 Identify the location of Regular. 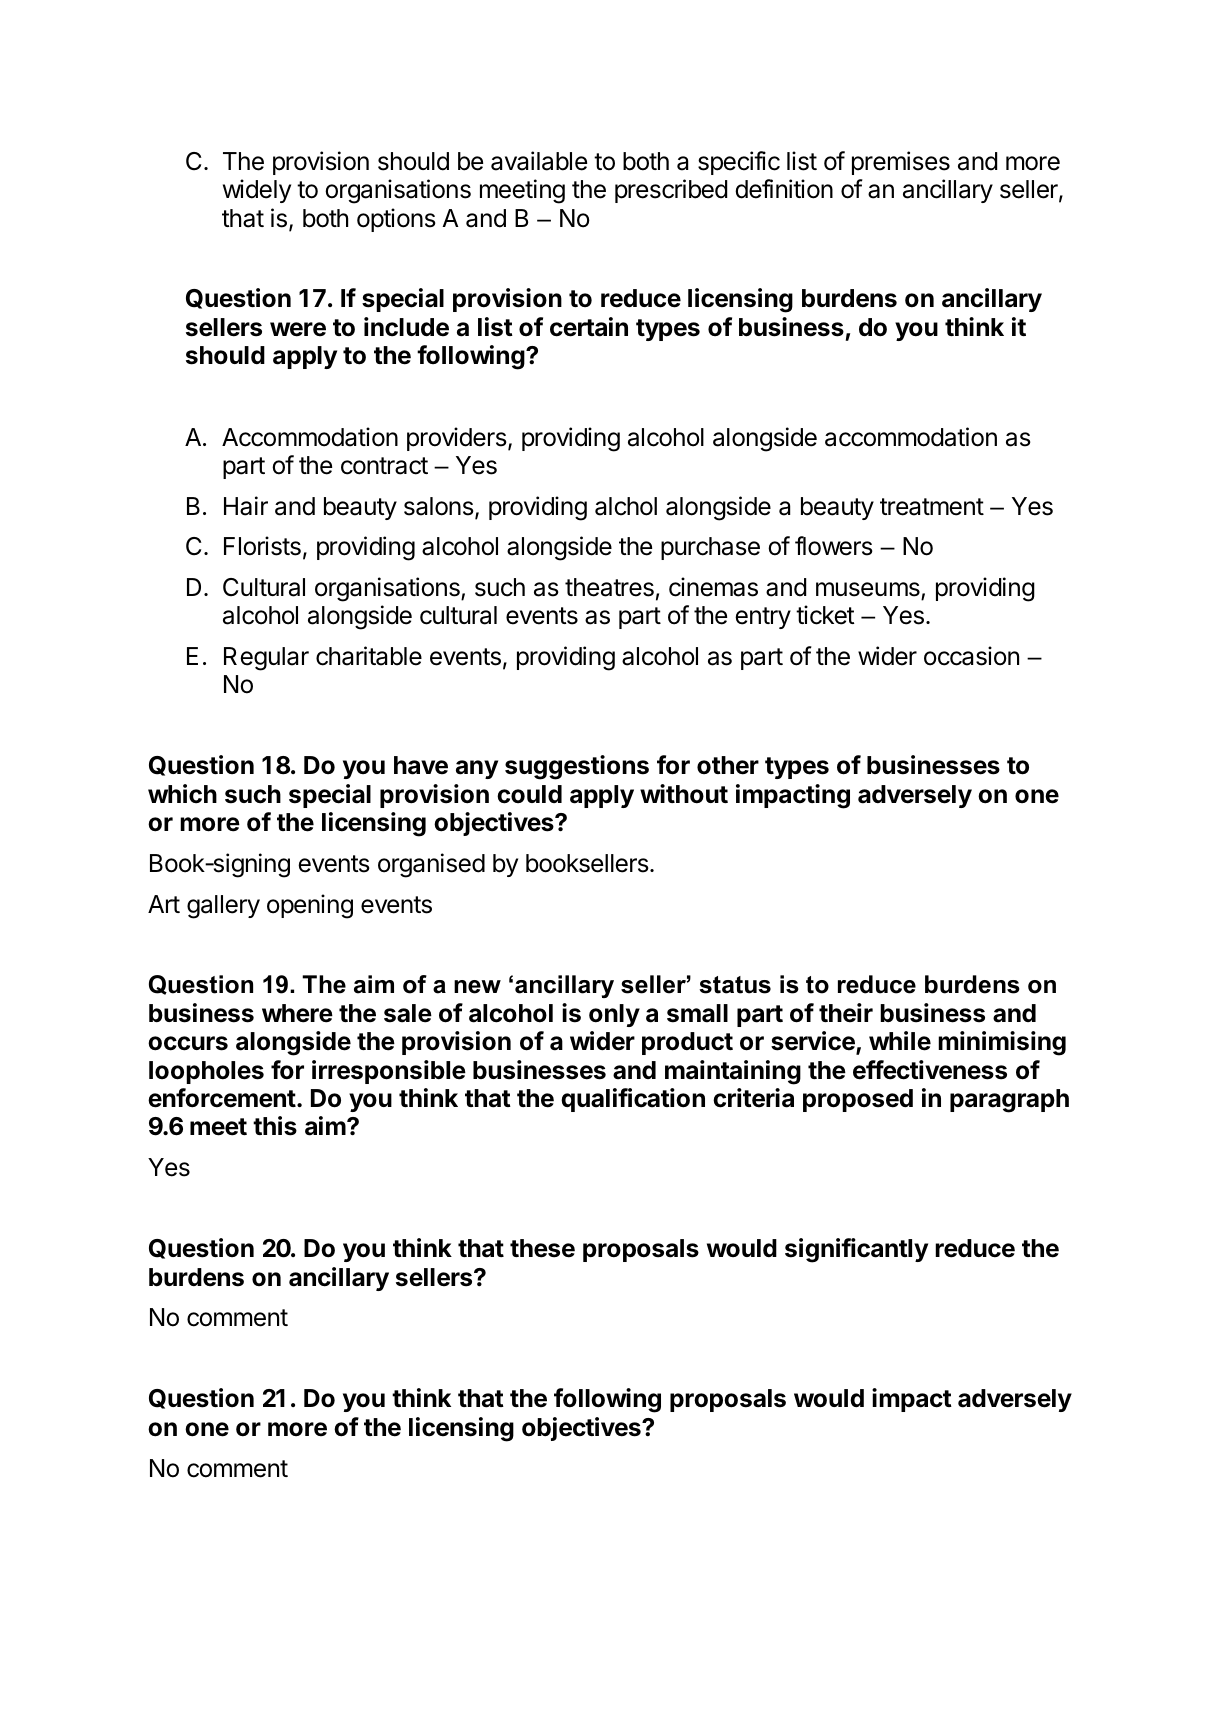
(266, 659).
